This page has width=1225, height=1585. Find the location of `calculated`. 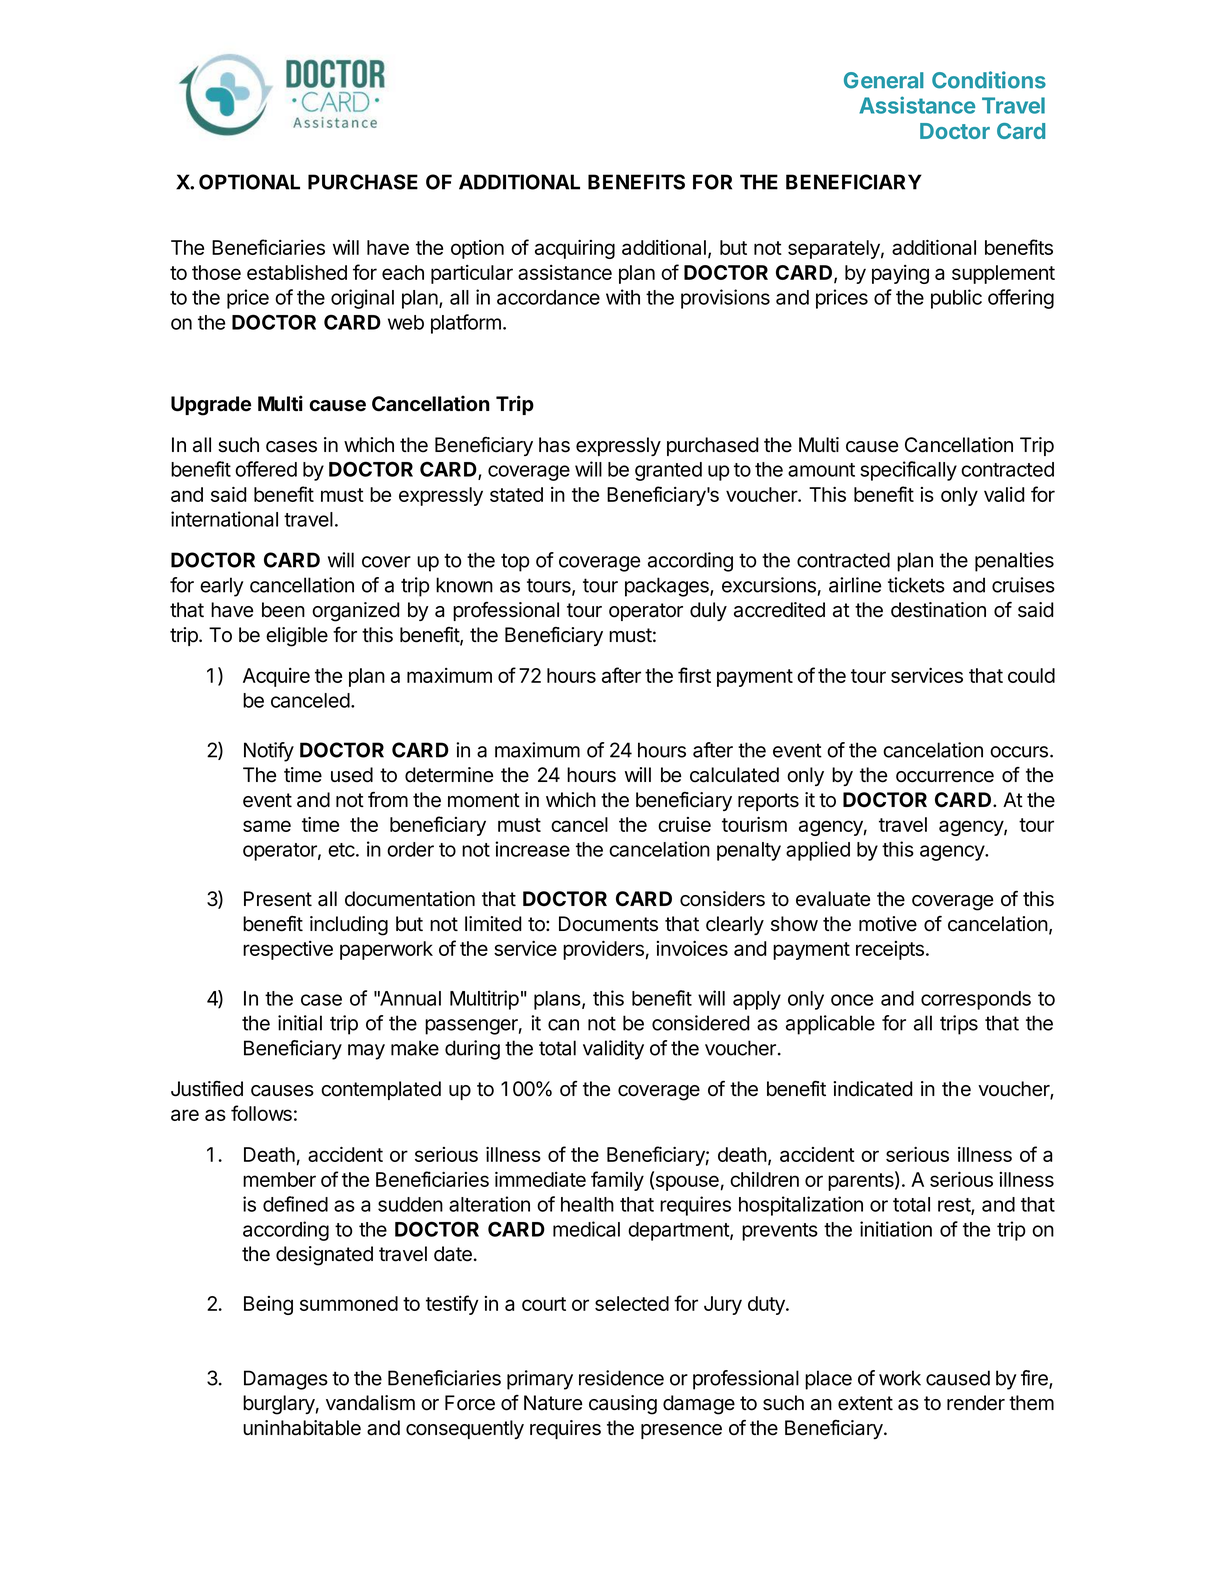

calculated is located at coordinates (734, 775).
